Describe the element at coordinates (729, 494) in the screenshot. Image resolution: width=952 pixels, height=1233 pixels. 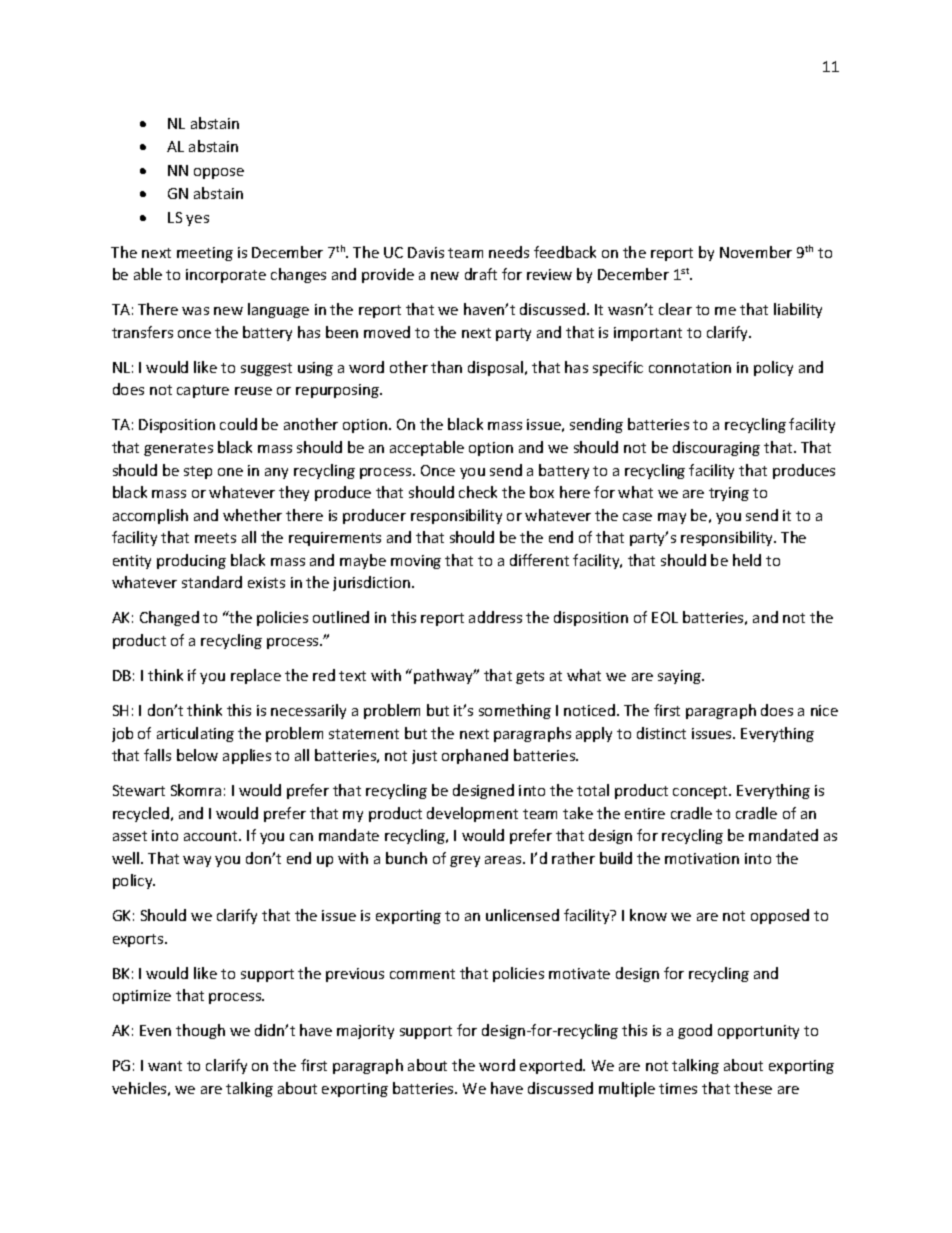
I see `trying` at that location.
